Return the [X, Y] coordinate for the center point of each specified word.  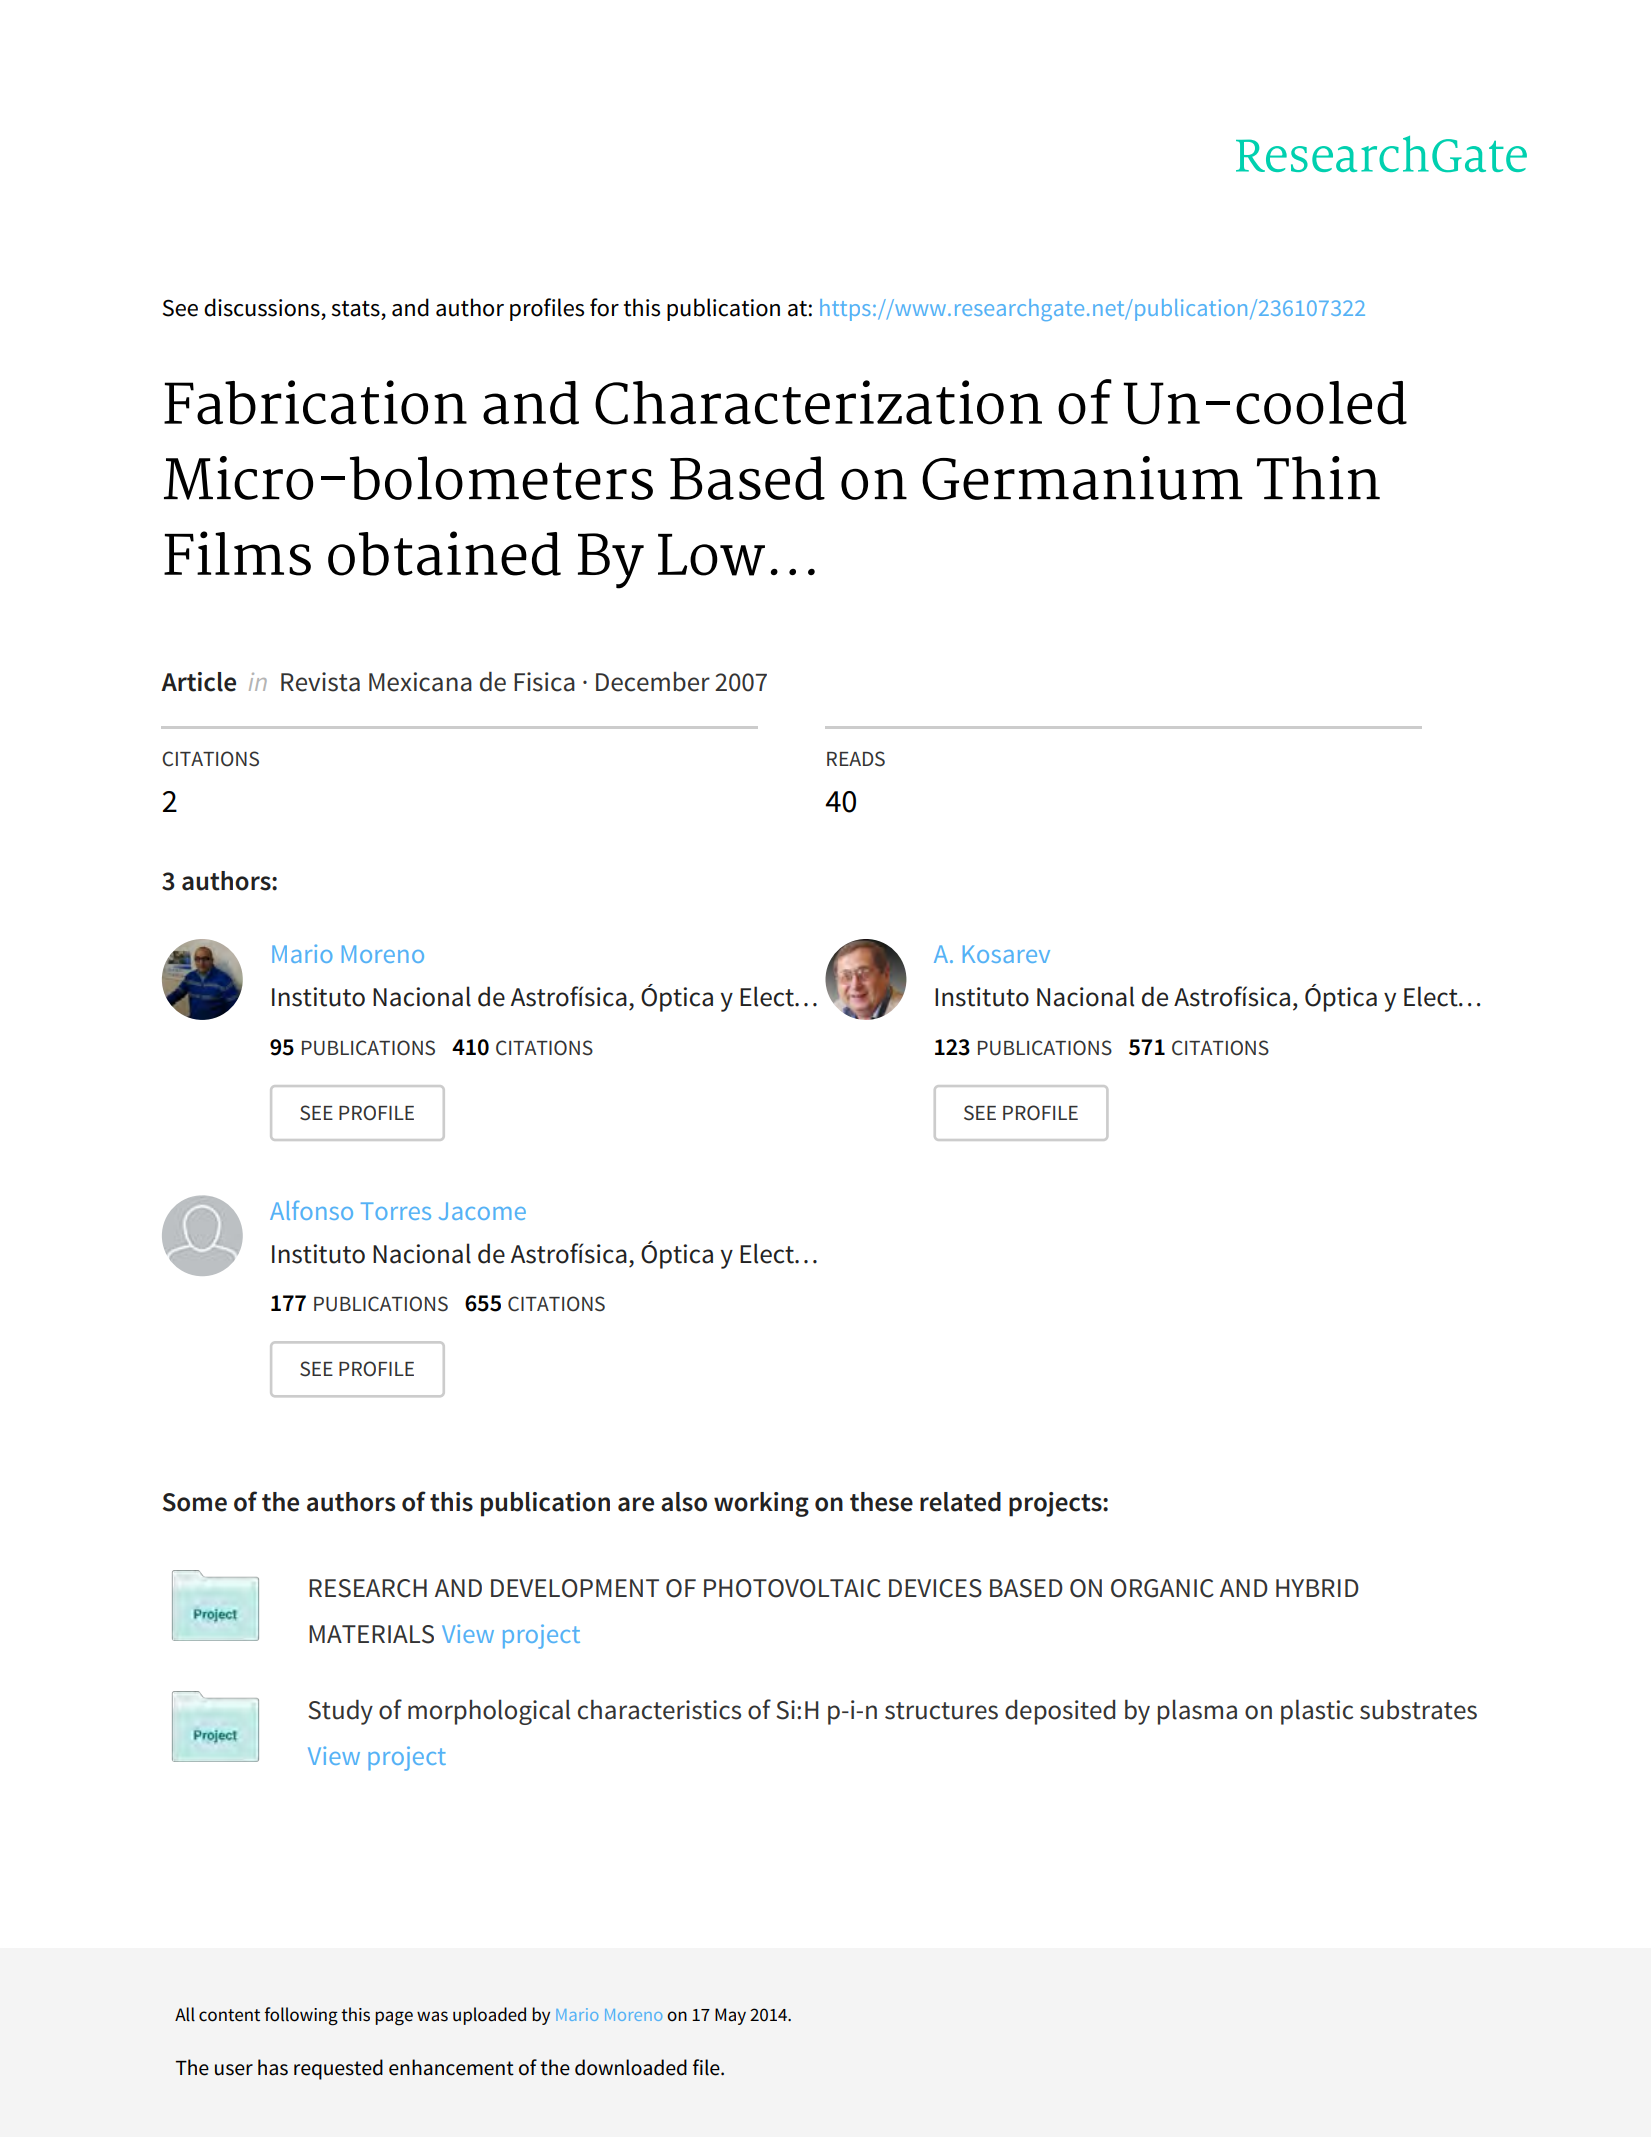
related [960, 1502]
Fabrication [315, 402]
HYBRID [1317, 1588]
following [301, 2016]
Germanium [1082, 478]
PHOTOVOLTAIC [792, 1588]
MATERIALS [371, 1634]
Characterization [818, 402]
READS [856, 759]
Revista [320, 682]
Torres [396, 1211]
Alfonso [311, 1210]
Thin [1318, 477]
